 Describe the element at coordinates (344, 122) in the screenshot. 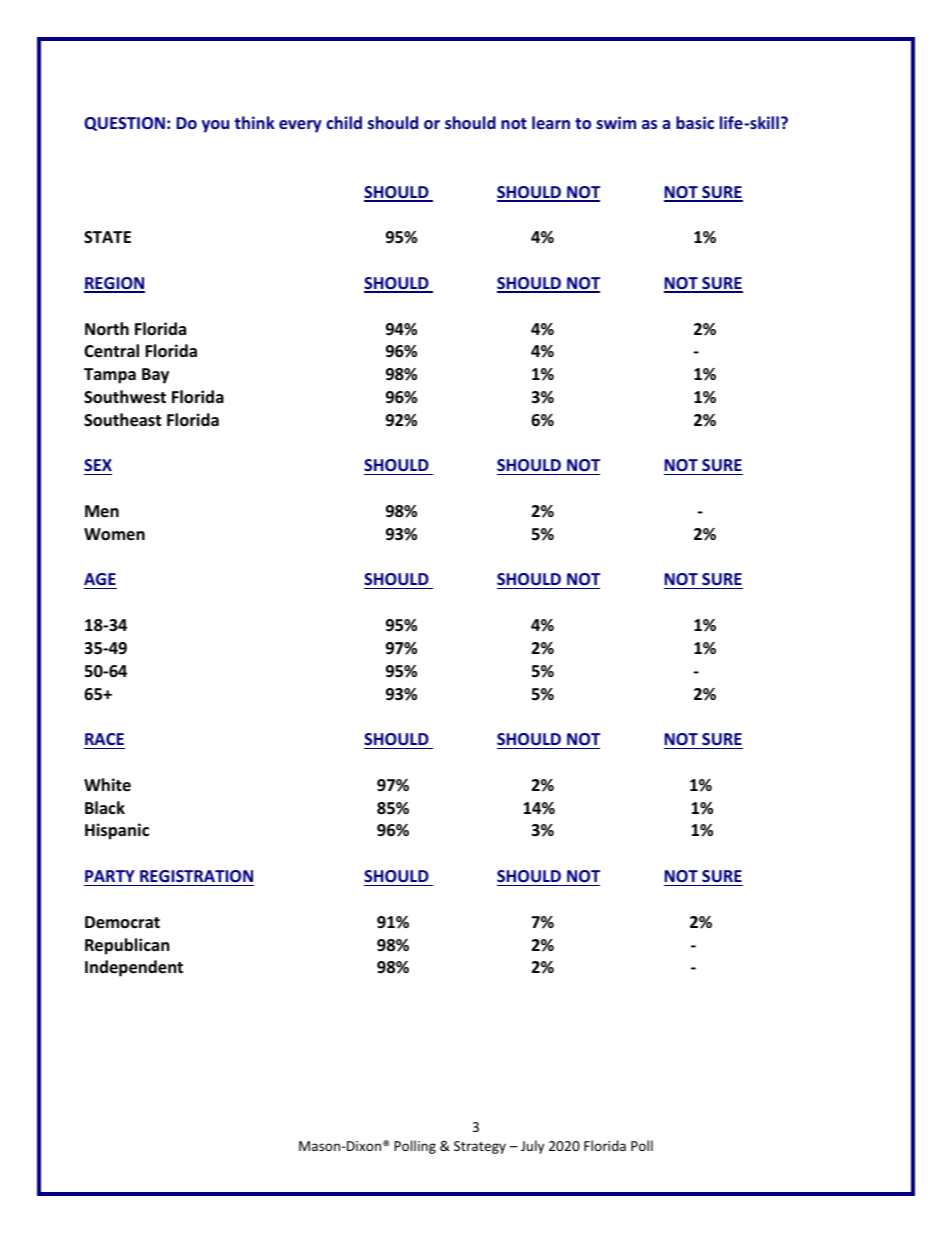

I see `child` at that location.
